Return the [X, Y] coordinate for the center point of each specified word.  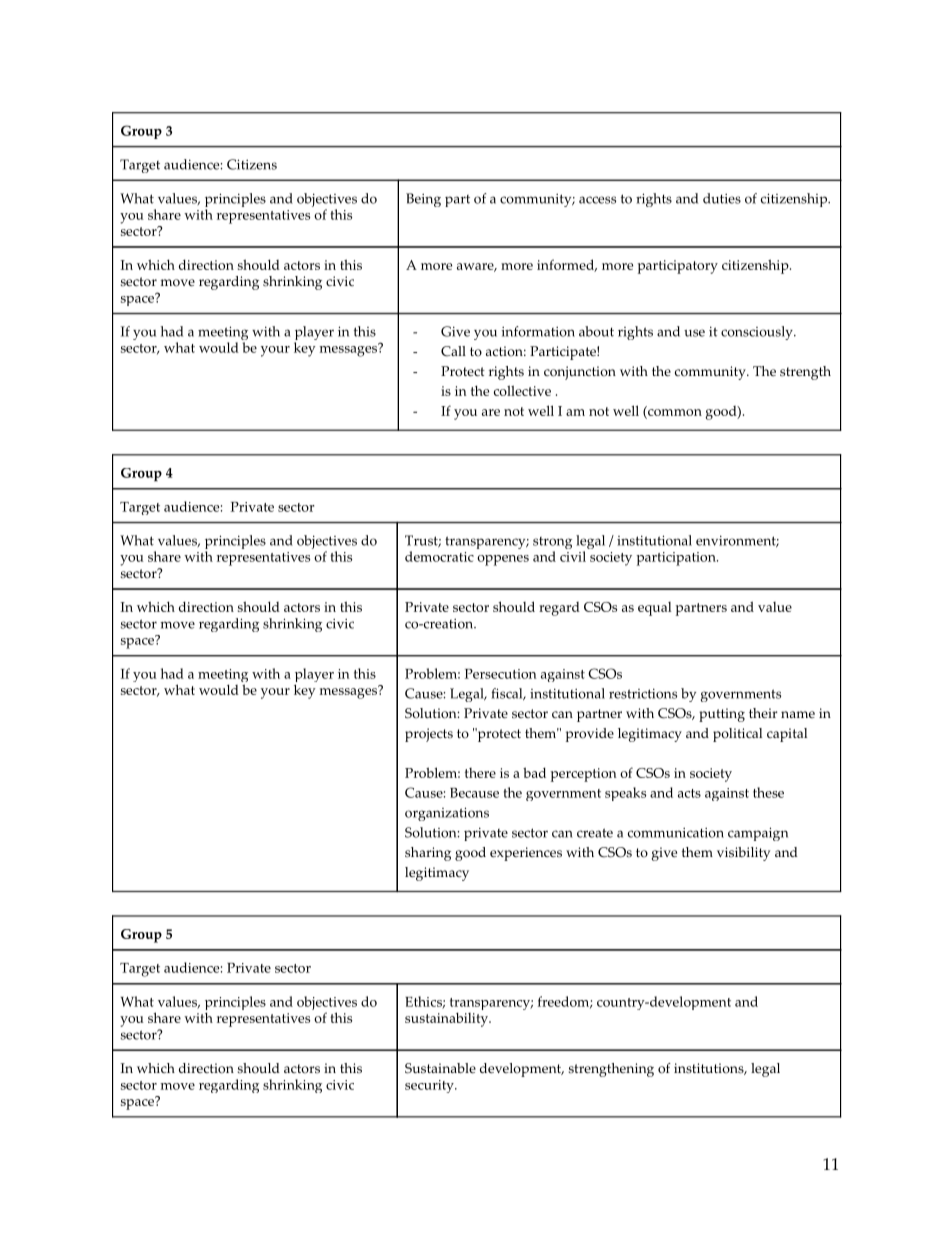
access [597, 200]
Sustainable [440, 1068]
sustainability [447, 1019]
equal [655, 609]
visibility [743, 854]
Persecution [501, 674]
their [763, 713]
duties [722, 198]
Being [423, 200]
